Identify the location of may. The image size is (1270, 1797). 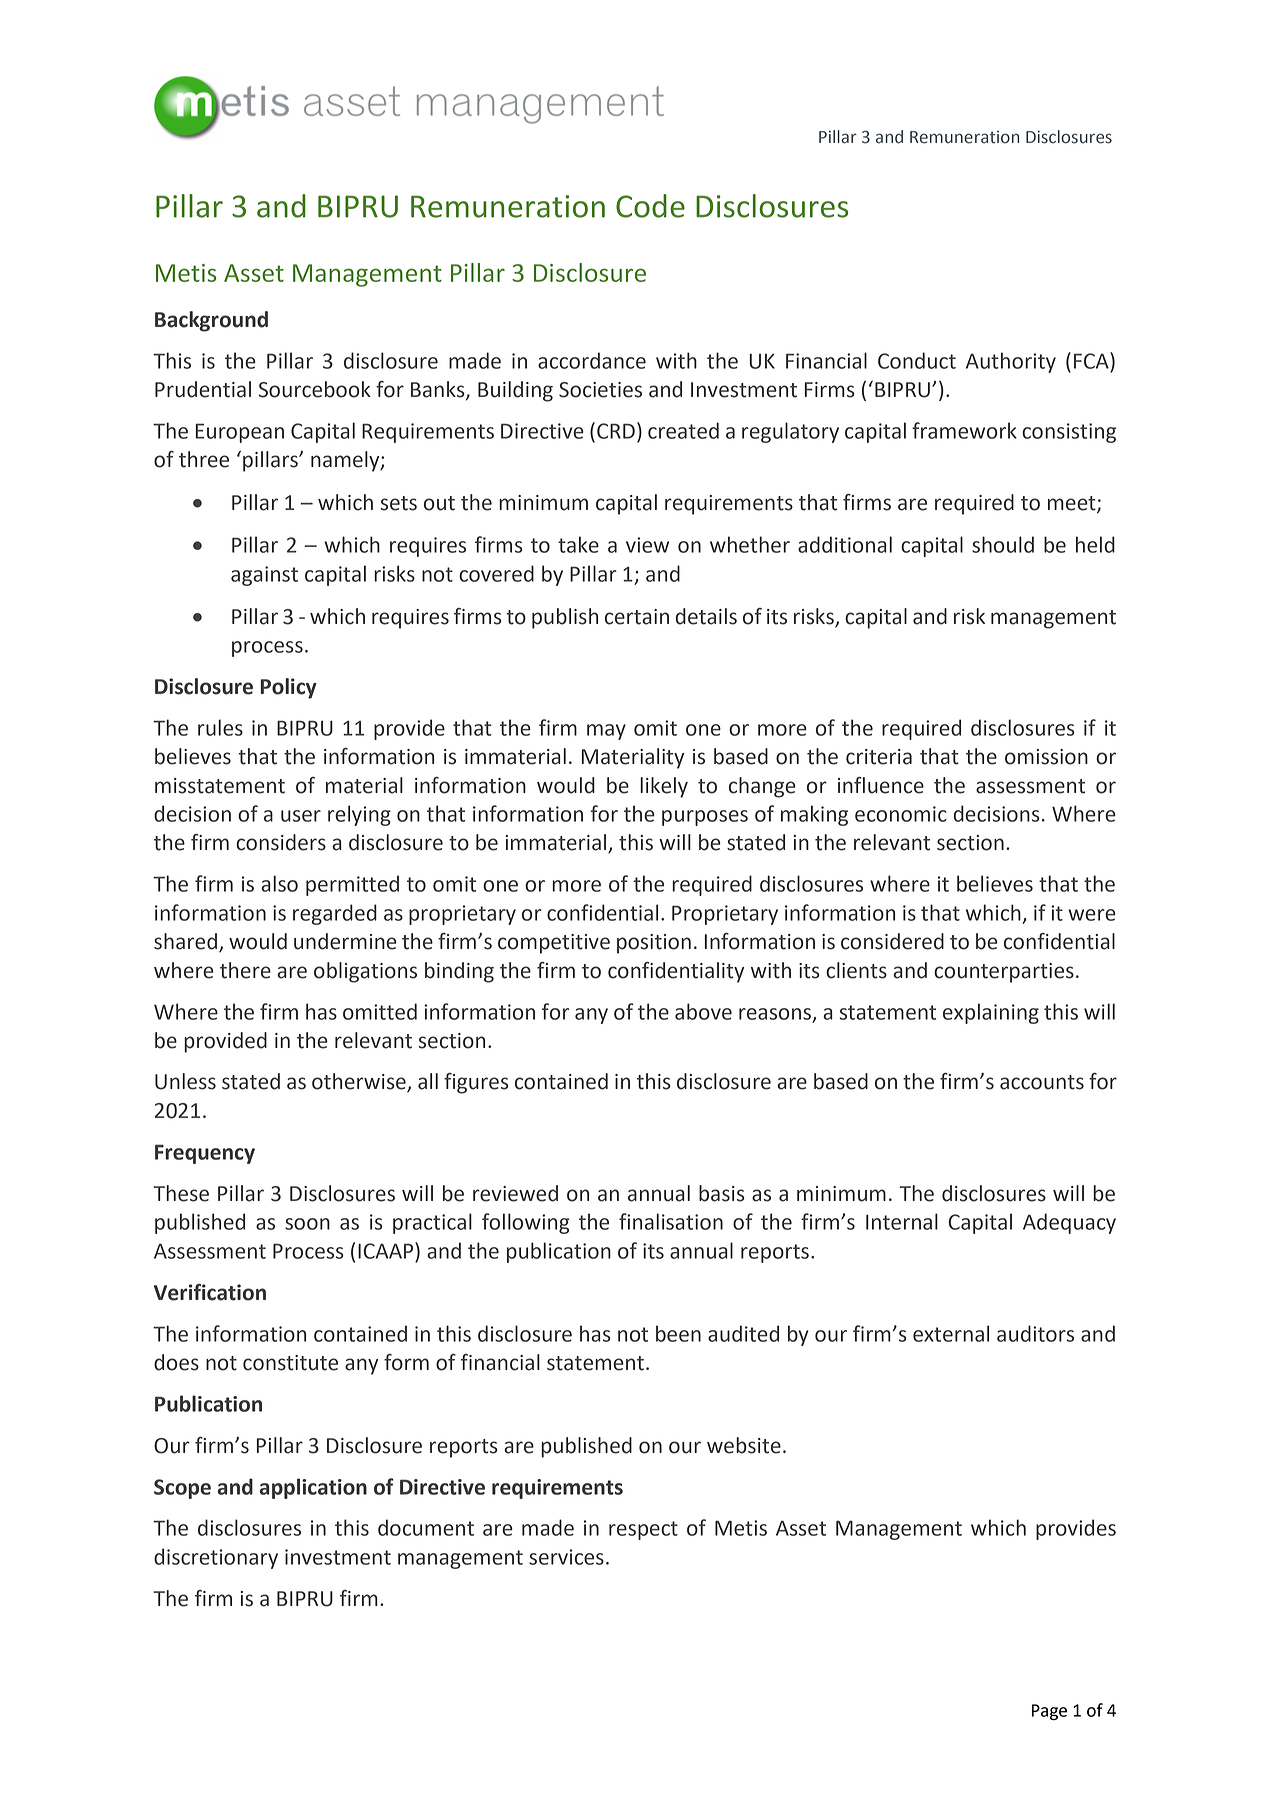
(606, 732).
